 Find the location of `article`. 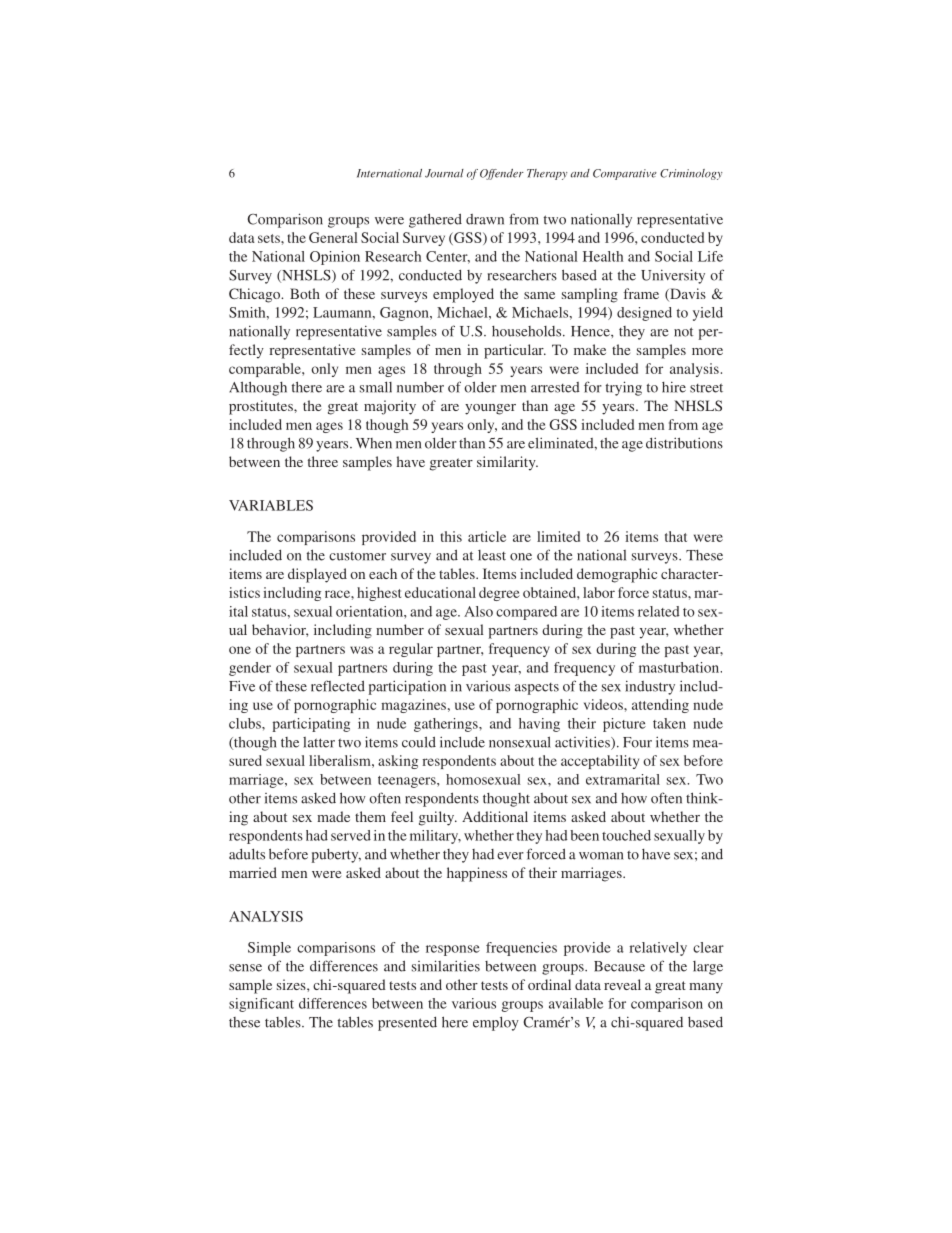

article is located at coordinates (487, 536).
